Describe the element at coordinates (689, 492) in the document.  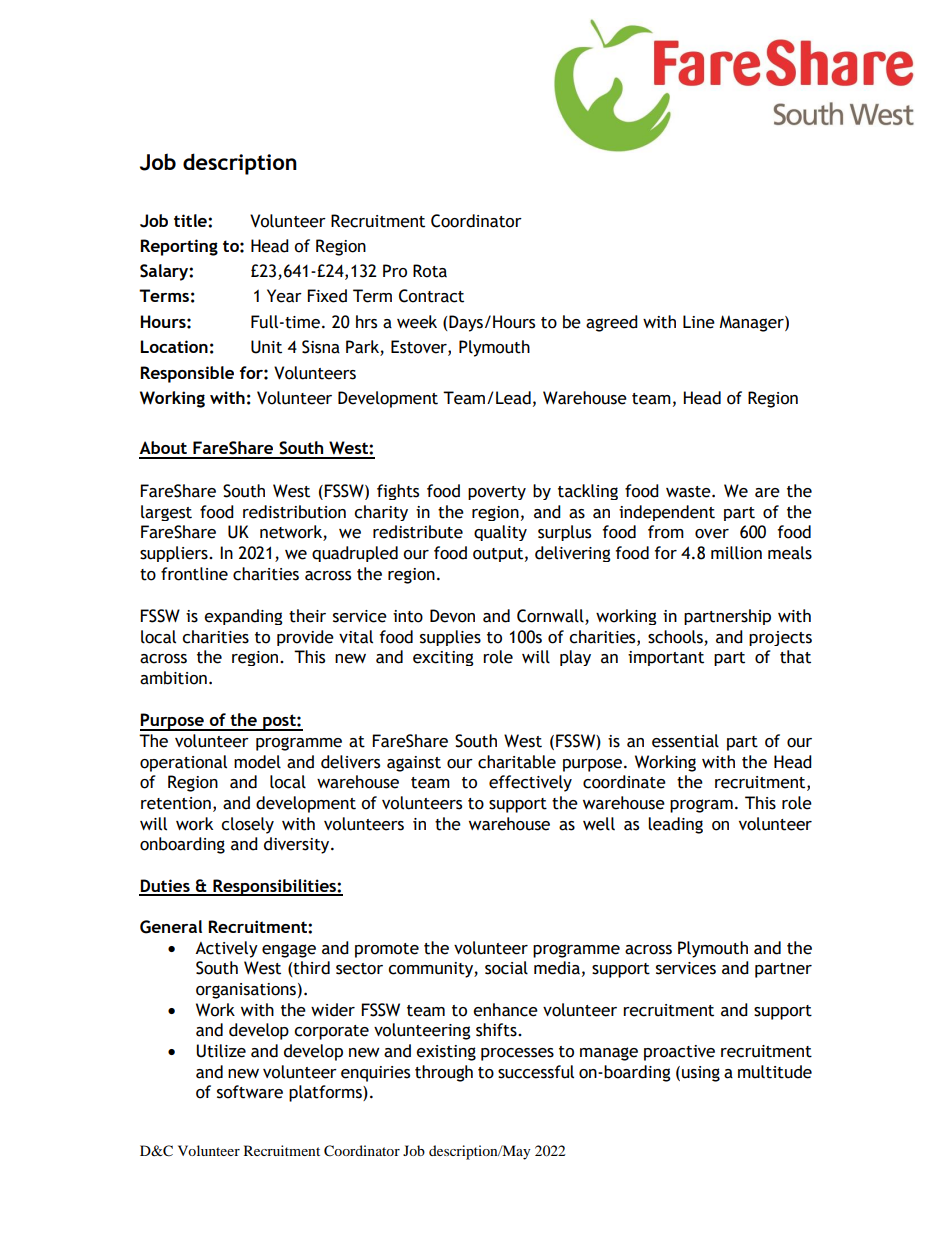
I see `waste` at that location.
